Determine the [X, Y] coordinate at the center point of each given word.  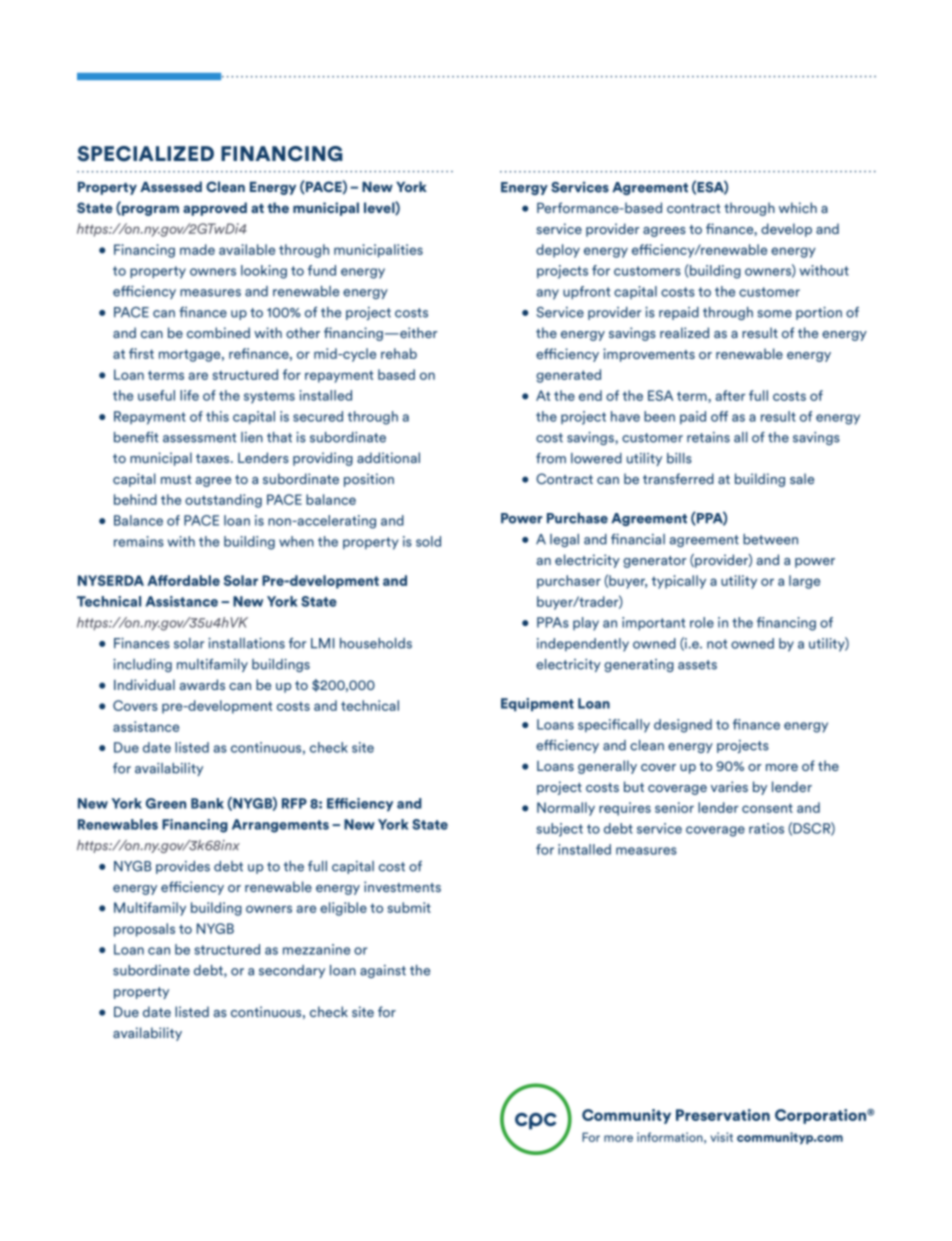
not [717, 644]
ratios [766, 828]
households [376, 643]
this [217, 416]
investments [402, 886]
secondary [292, 971]
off [719, 416]
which [798, 207]
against [383, 971]
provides [183, 867]
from [551, 458]
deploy [558, 251]
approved [215, 209]
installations [246, 643]
